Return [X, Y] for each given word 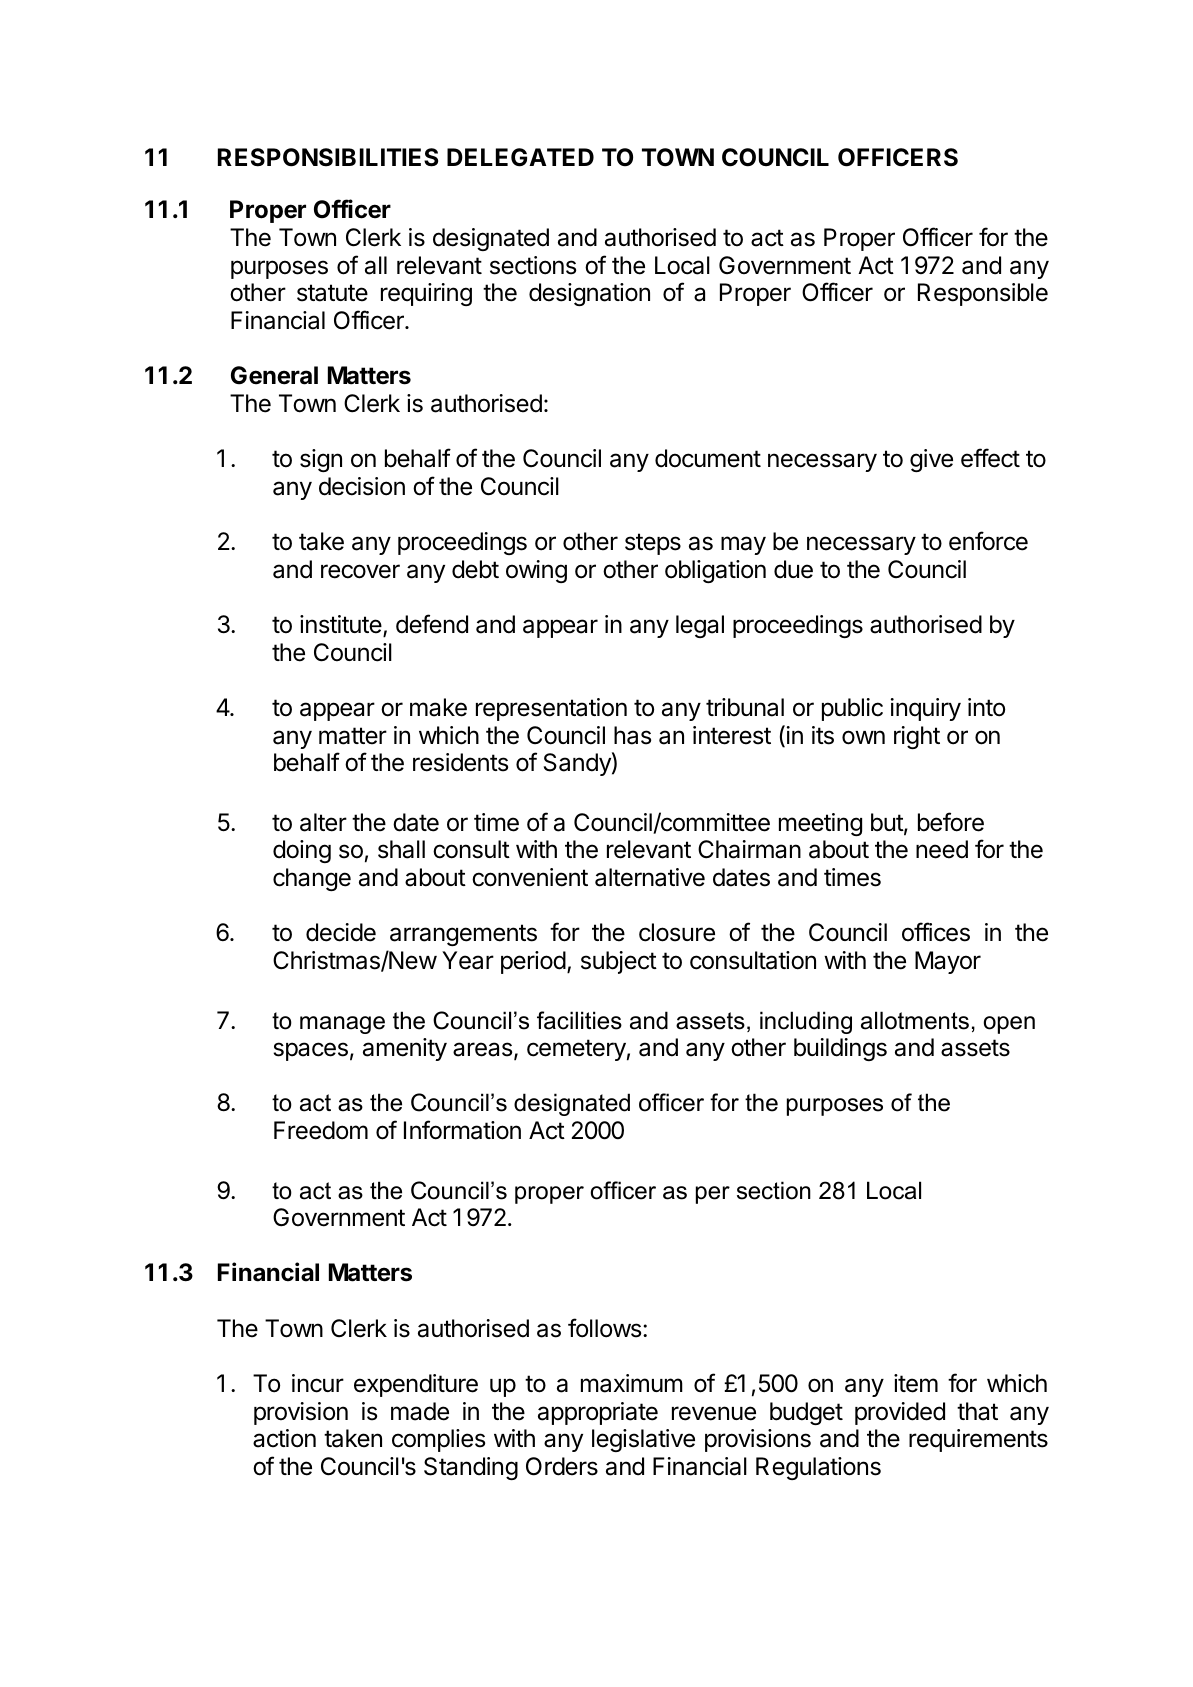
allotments [915, 1020]
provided [900, 1413]
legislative [643, 1440]
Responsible [983, 294]
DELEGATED [520, 157]
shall [401, 849]
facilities [579, 1020]
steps [653, 544]
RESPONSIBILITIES [328, 157]
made [420, 1411]
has [632, 735]
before [951, 822]
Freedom [321, 1130]
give [931, 460]
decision [362, 486]
